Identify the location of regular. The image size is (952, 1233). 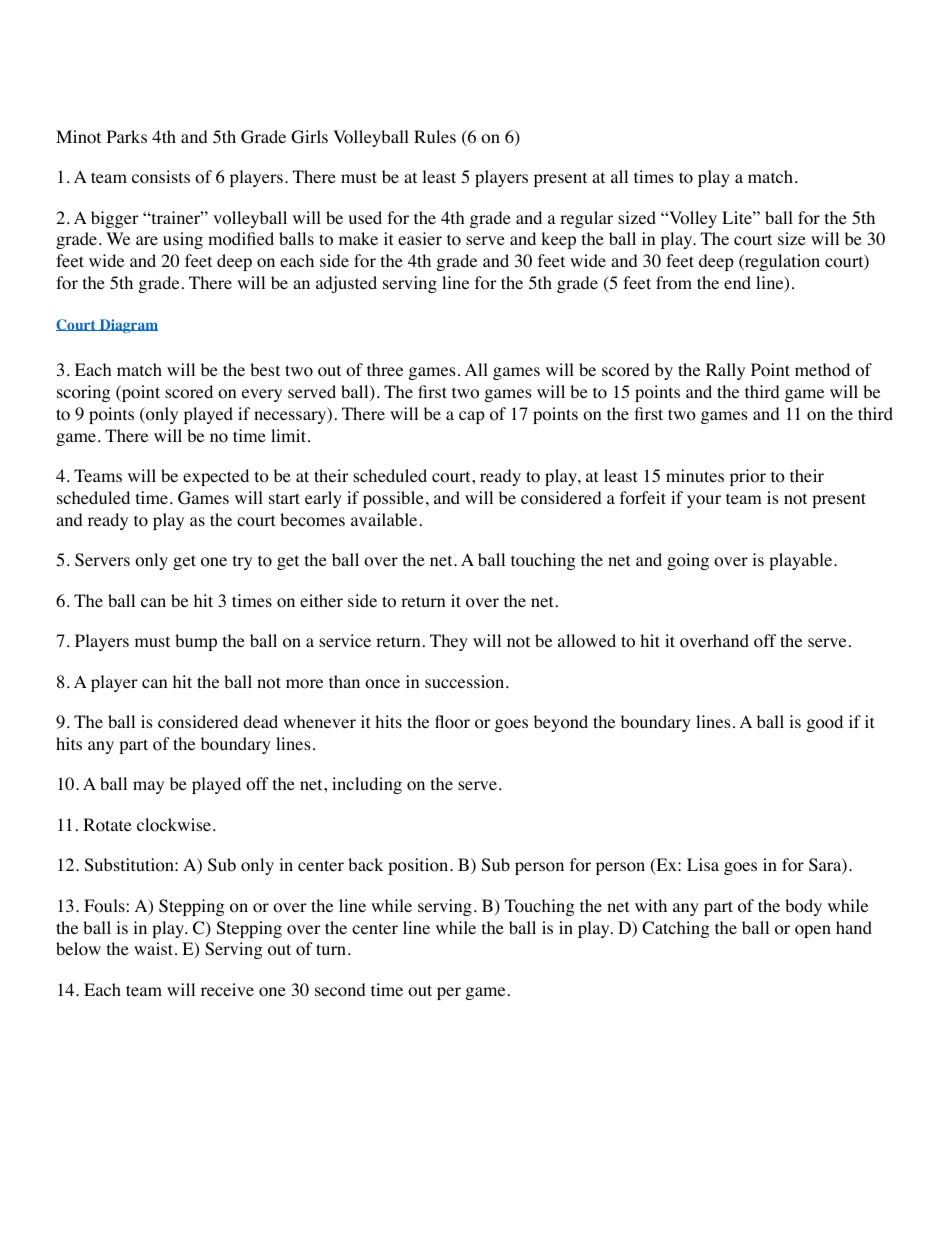
(586, 219).
